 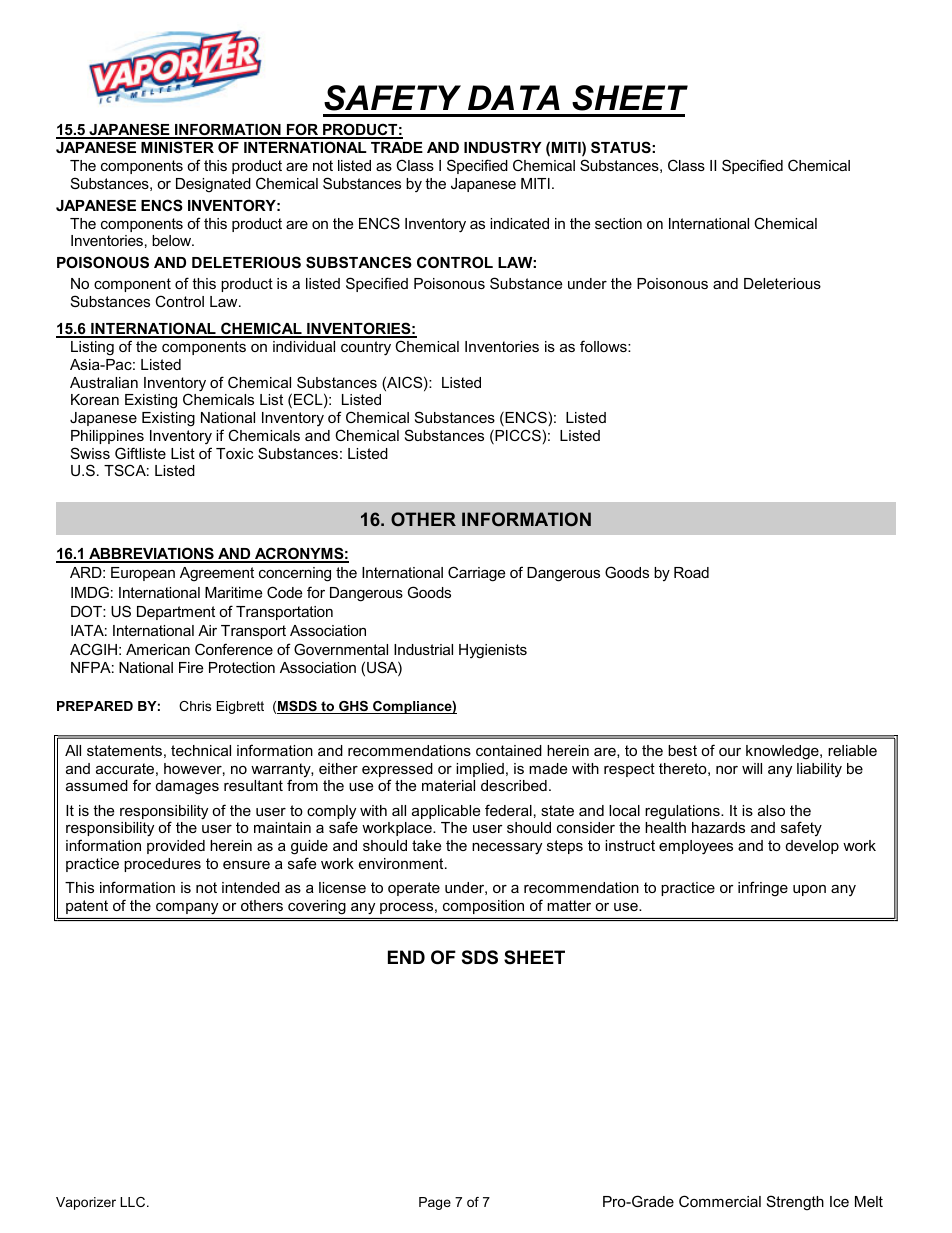 I want to click on Road, so click(x=691, y=572).
